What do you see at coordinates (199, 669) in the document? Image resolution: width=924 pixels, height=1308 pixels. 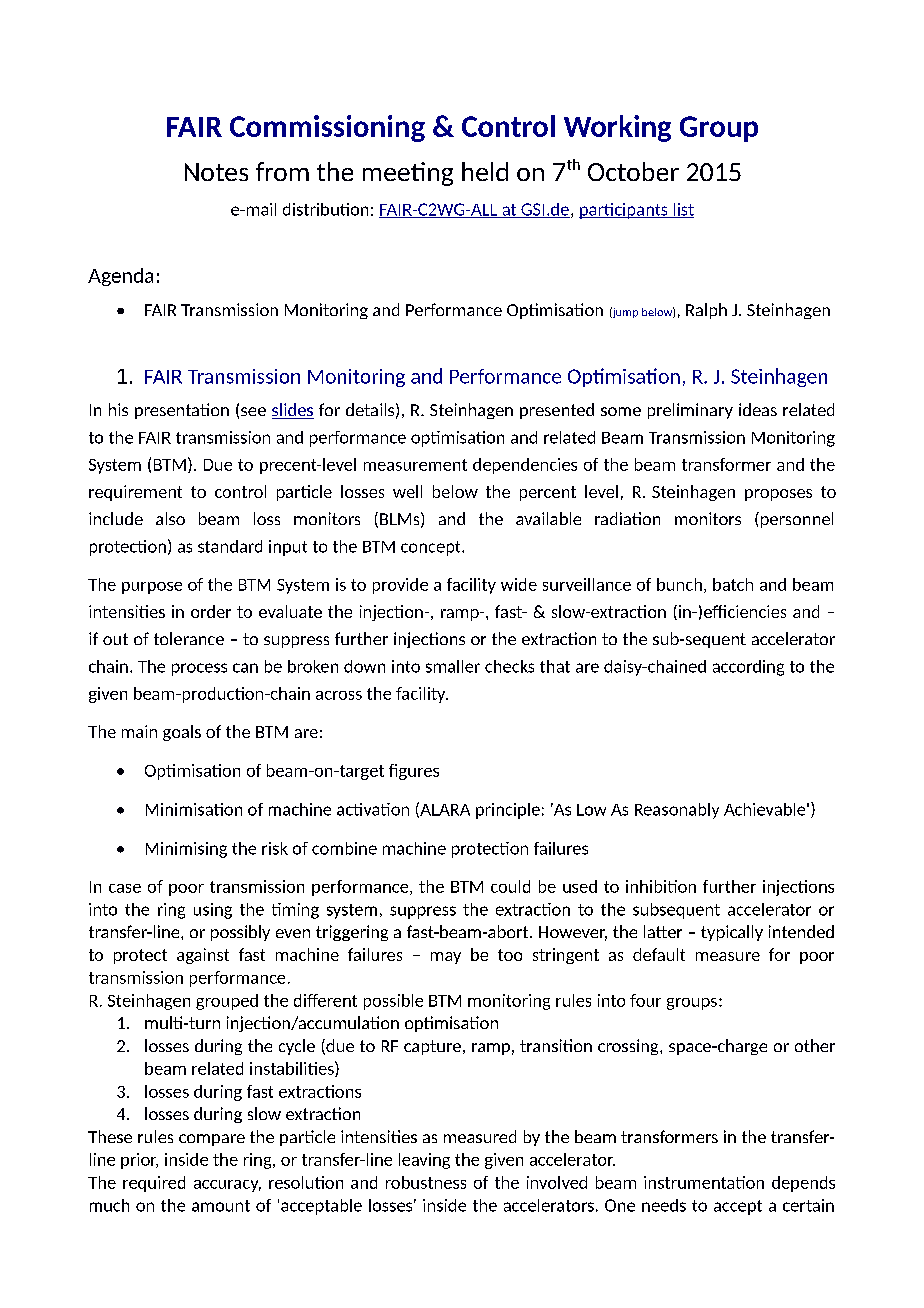 I see `process` at bounding box center [199, 669].
